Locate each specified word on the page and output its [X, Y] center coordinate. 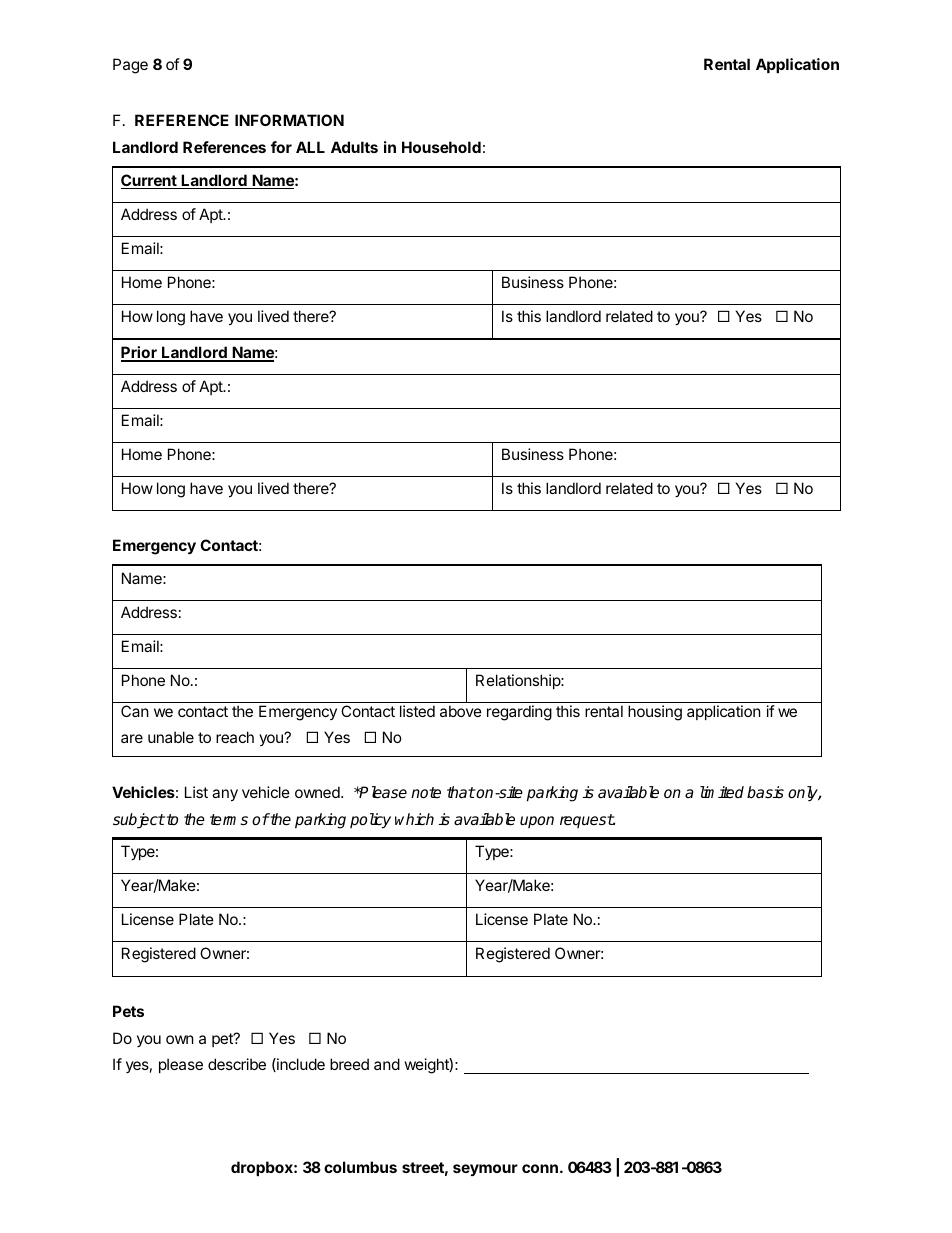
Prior [140, 353]
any [225, 795]
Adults [354, 147]
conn [540, 1168]
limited [722, 792]
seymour [485, 1170]
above [461, 711]
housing [655, 713]
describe [237, 1064]
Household [441, 147]
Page [130, 66]
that [461, 792]
